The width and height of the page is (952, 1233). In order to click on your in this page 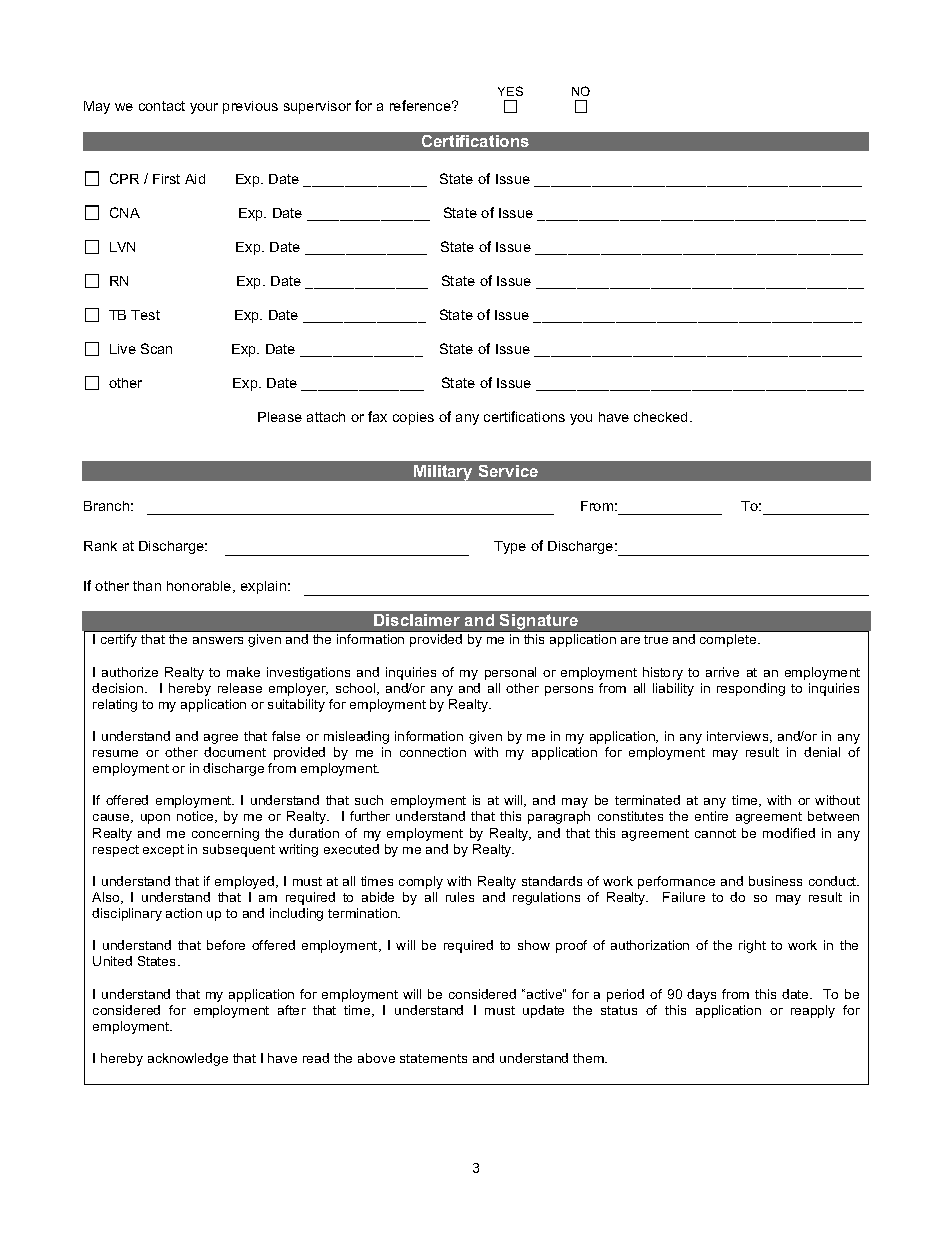, I will do `click(204, 108)`.
